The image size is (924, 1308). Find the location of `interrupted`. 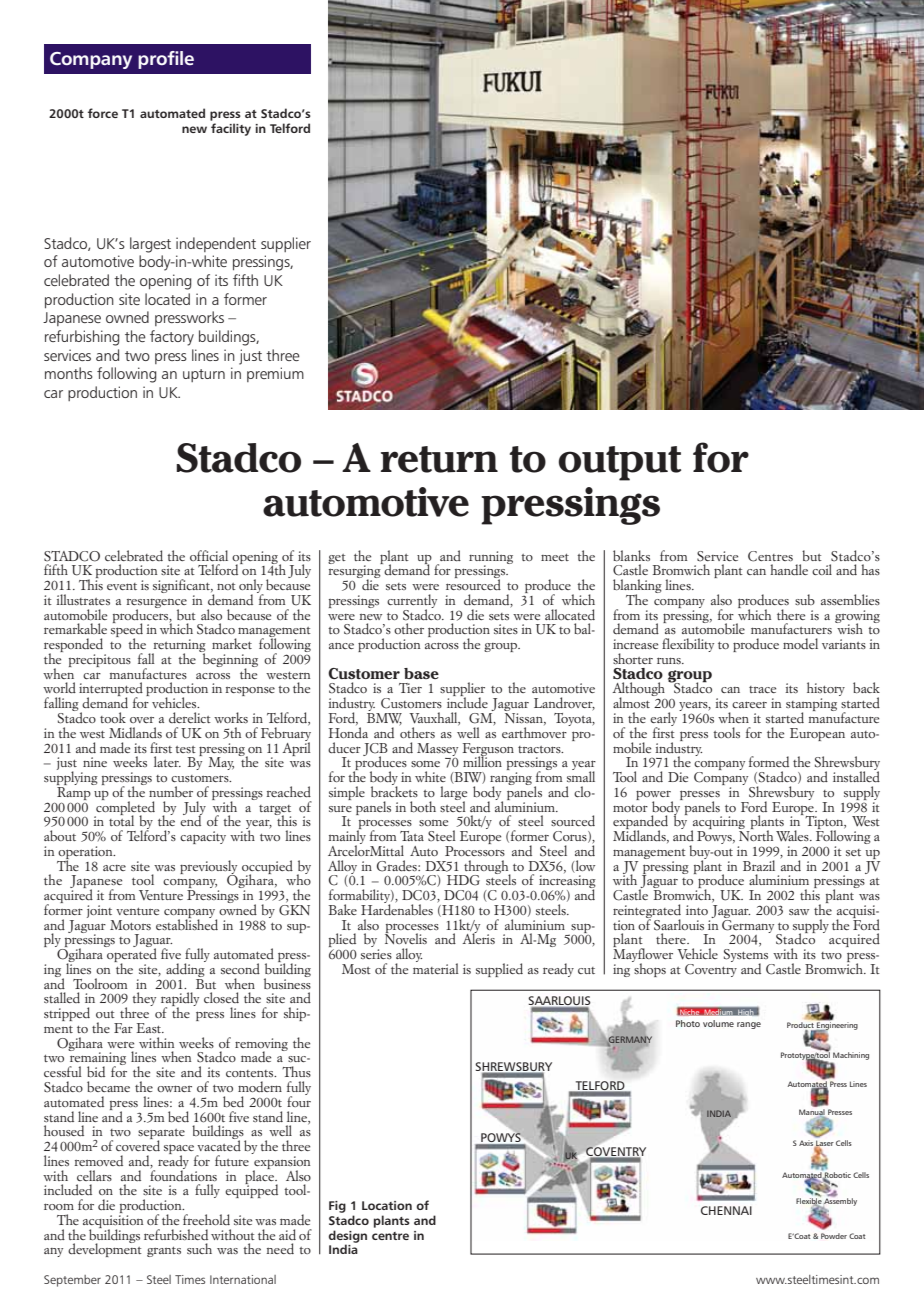

interrupted is located at coordinates (111, 690).
